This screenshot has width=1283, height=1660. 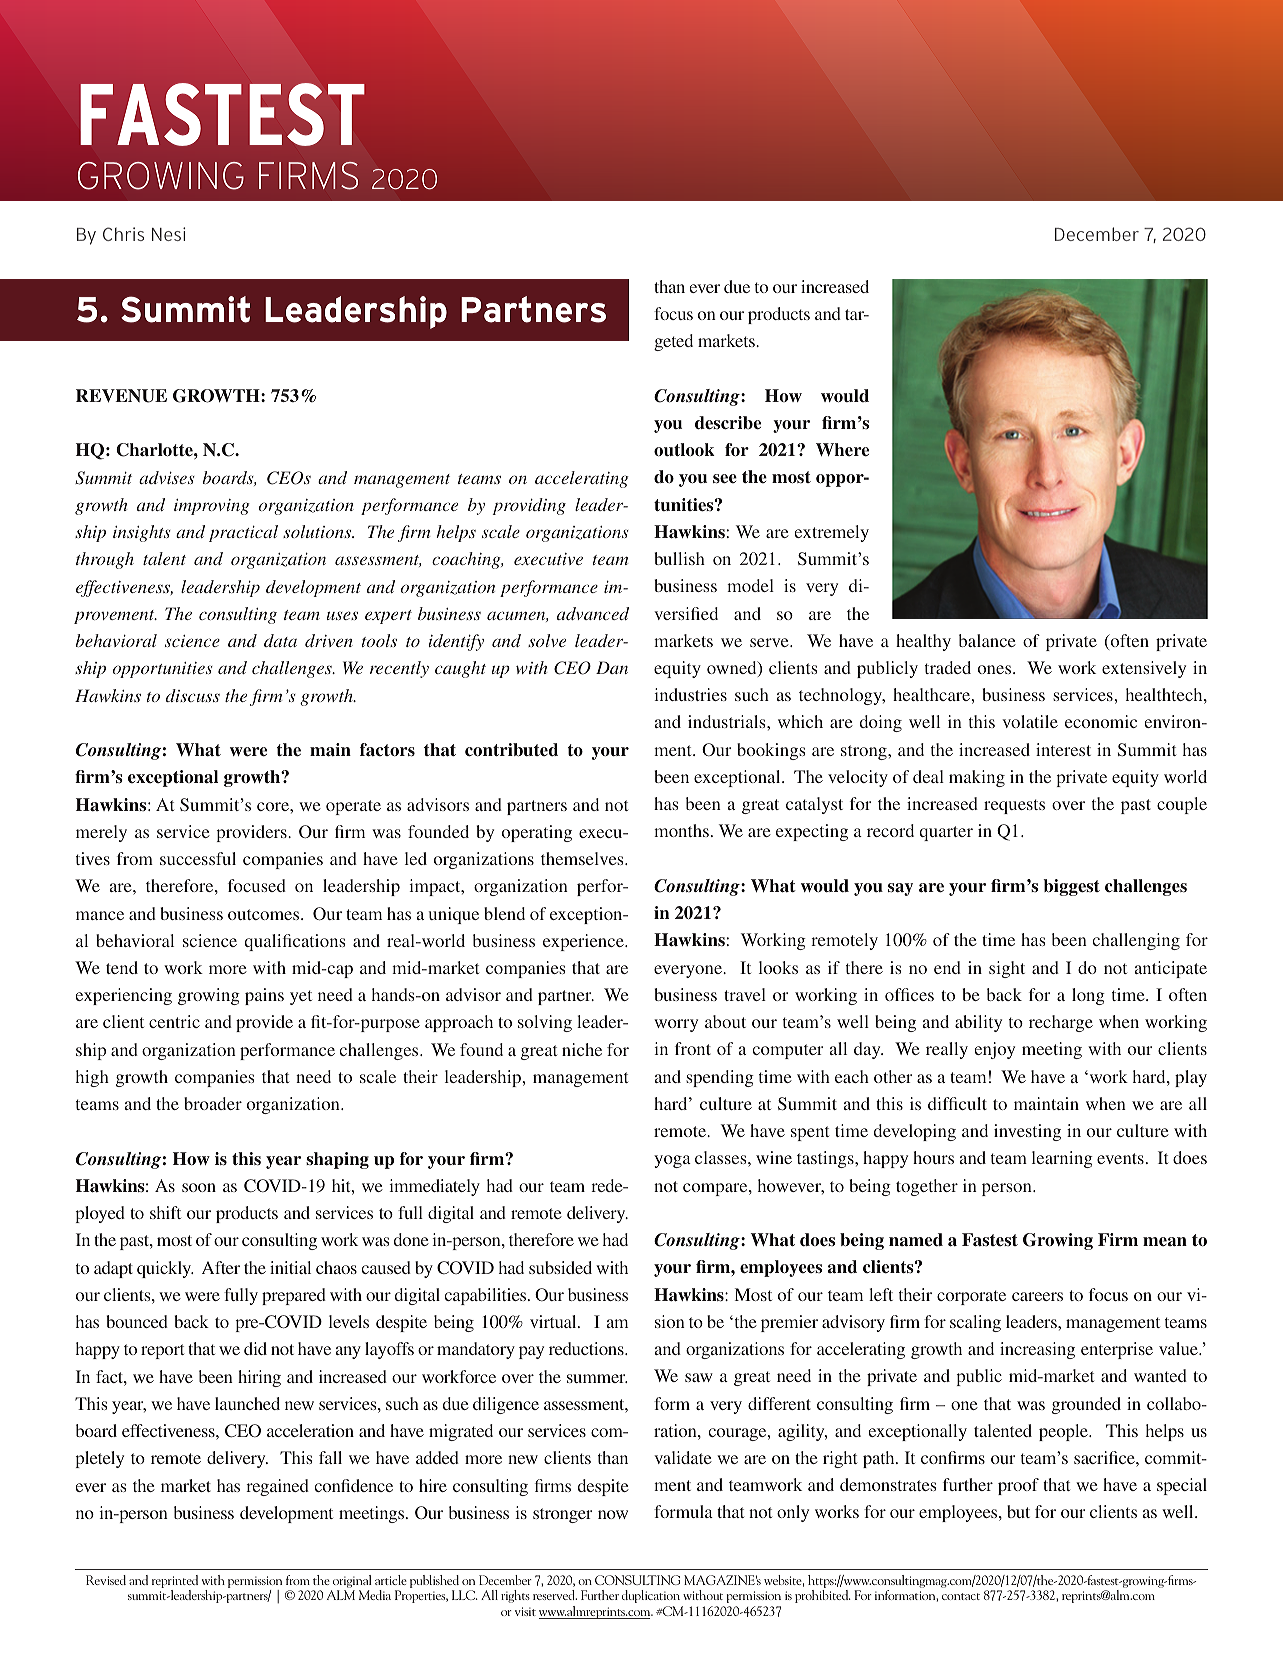 I want to click on contact, so click(x=961, y=1596).
